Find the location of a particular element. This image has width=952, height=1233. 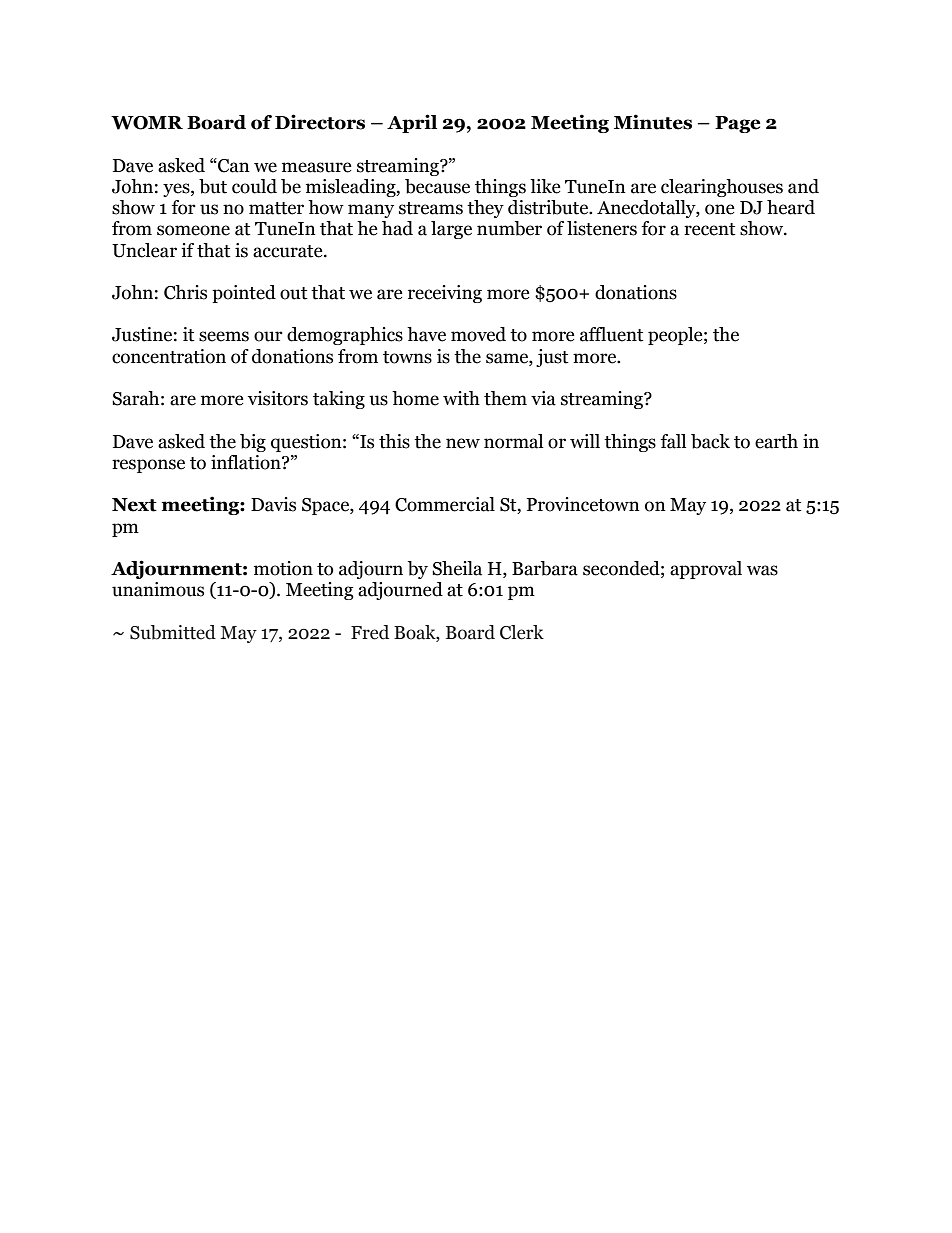

approval is located at coordinates (706, 570).
